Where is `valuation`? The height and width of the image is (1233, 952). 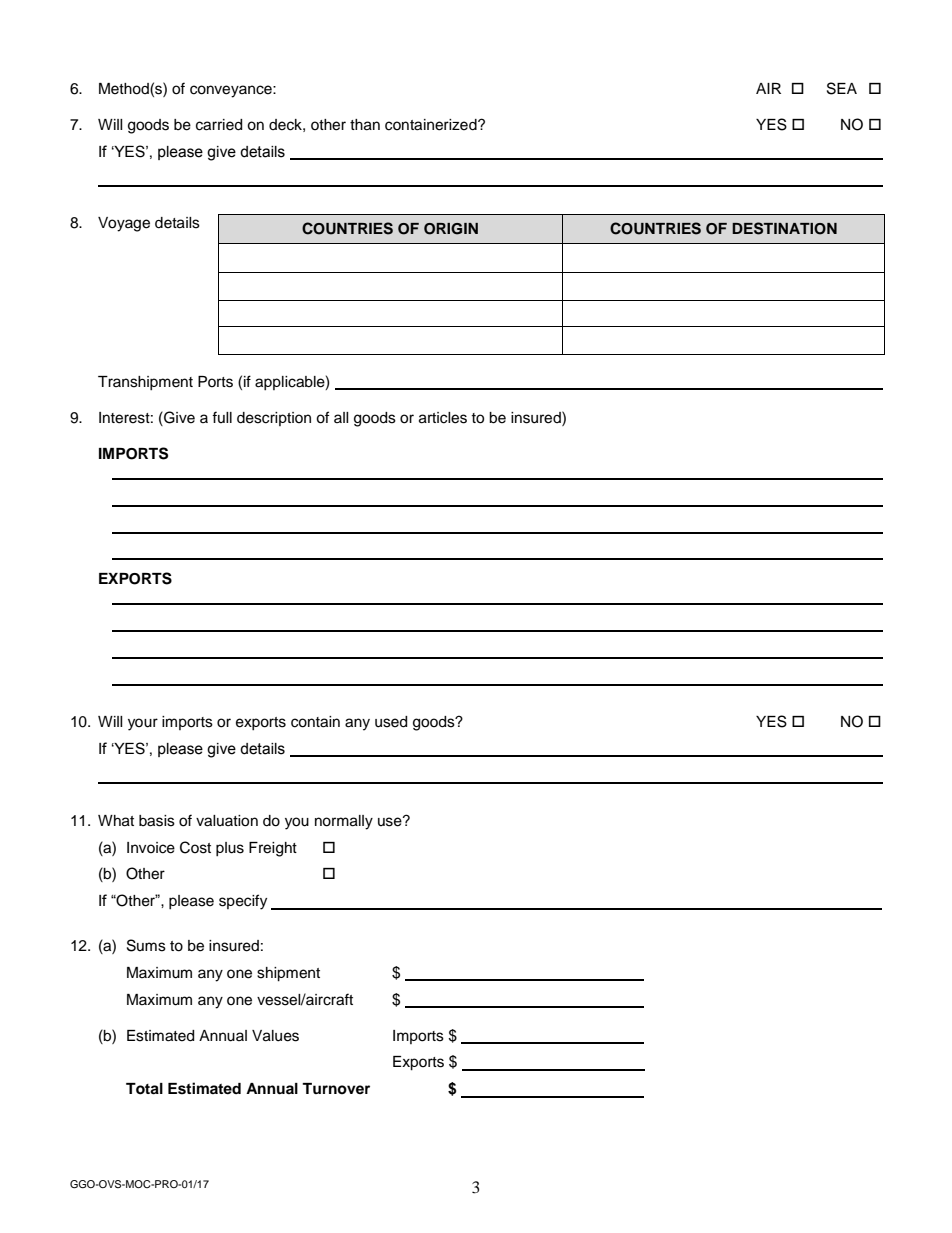
valuation is located at coordinates (227, 821).
